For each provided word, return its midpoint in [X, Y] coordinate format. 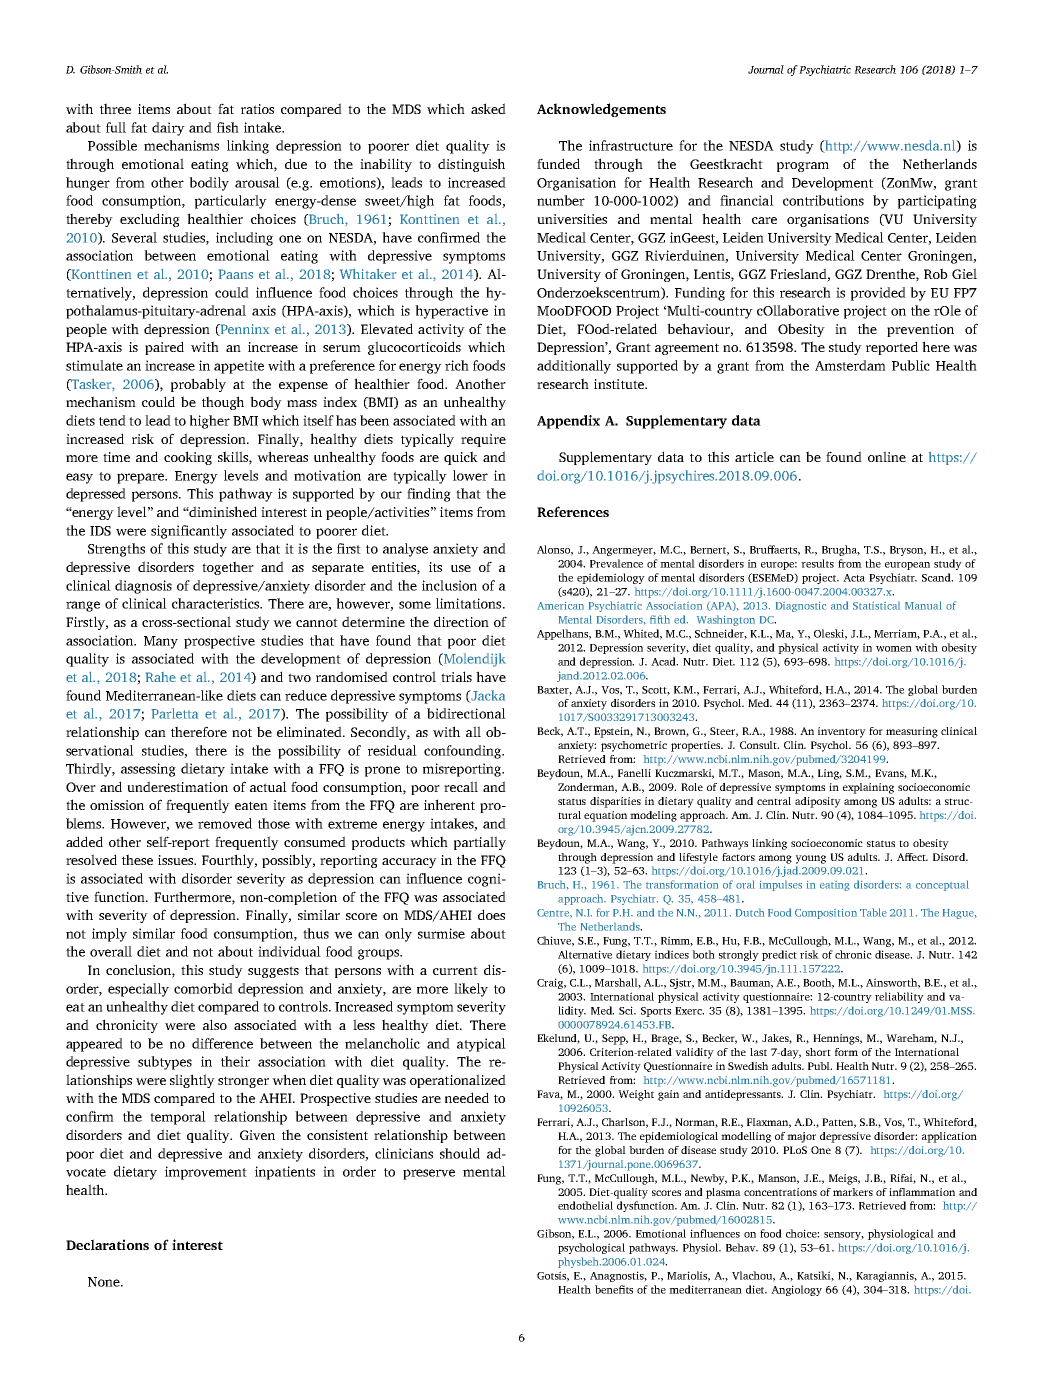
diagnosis [143, 587]
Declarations [107, 1244]
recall [461, 786]
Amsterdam [850, 365]
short [818, 1052]
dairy [168, 129]
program [803, 167]
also [215, 1024]
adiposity [818, 802]
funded [558, 163]
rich [457, 365]
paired [164, 348]
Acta [854, 578]
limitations [470, 603]
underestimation [177, 786]
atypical [481, 1045]
